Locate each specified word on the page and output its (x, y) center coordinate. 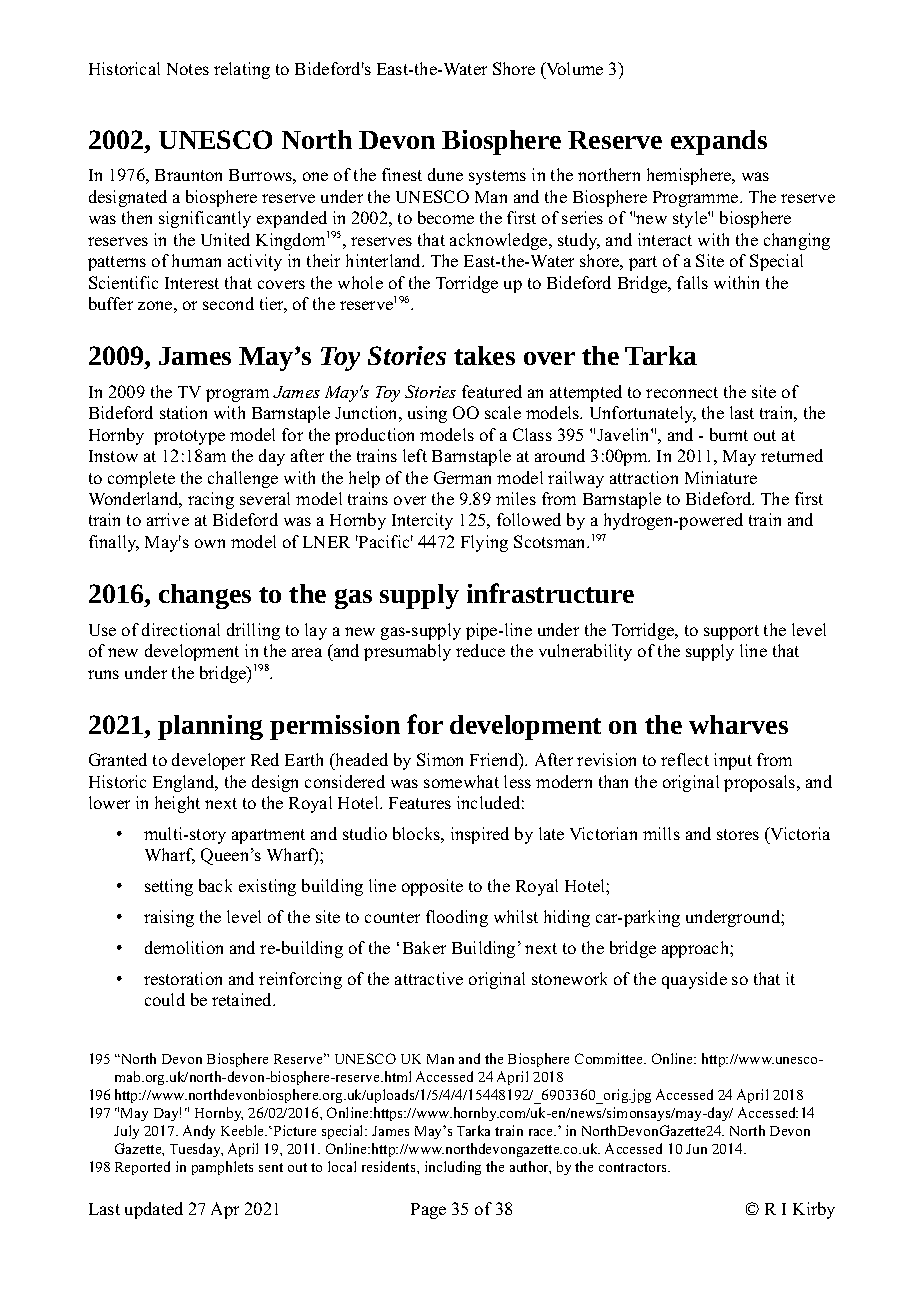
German (462, 477)
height (177, 804)
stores (738, 834)
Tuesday (196, 1150)
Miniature (721, 477)
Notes (188, 69)
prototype (189, 437)
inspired (480, 835)
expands (719, 142)
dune (445, 174)
